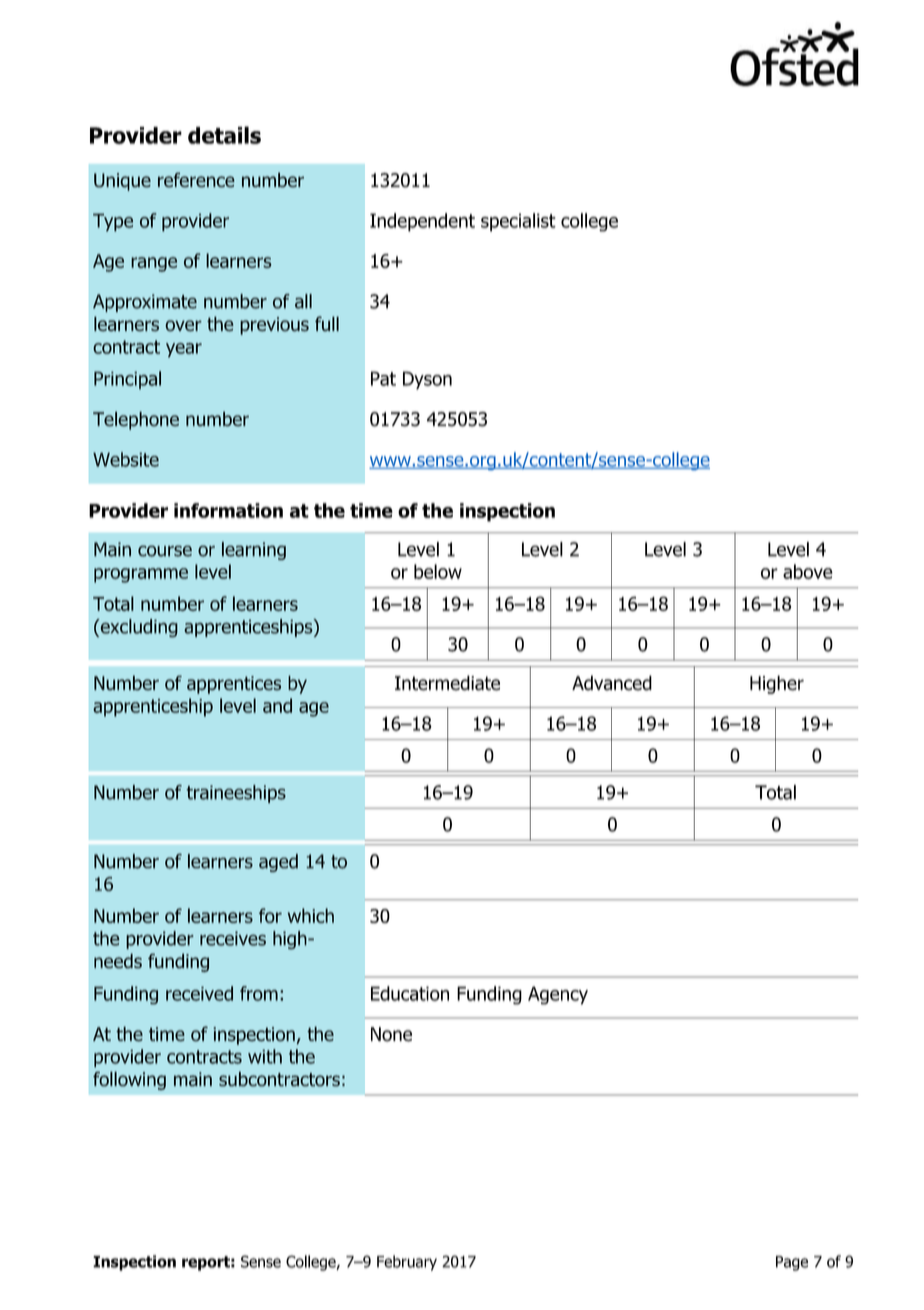 This document has height=1310, width=924. I want to click on received, so click(199, 993).
